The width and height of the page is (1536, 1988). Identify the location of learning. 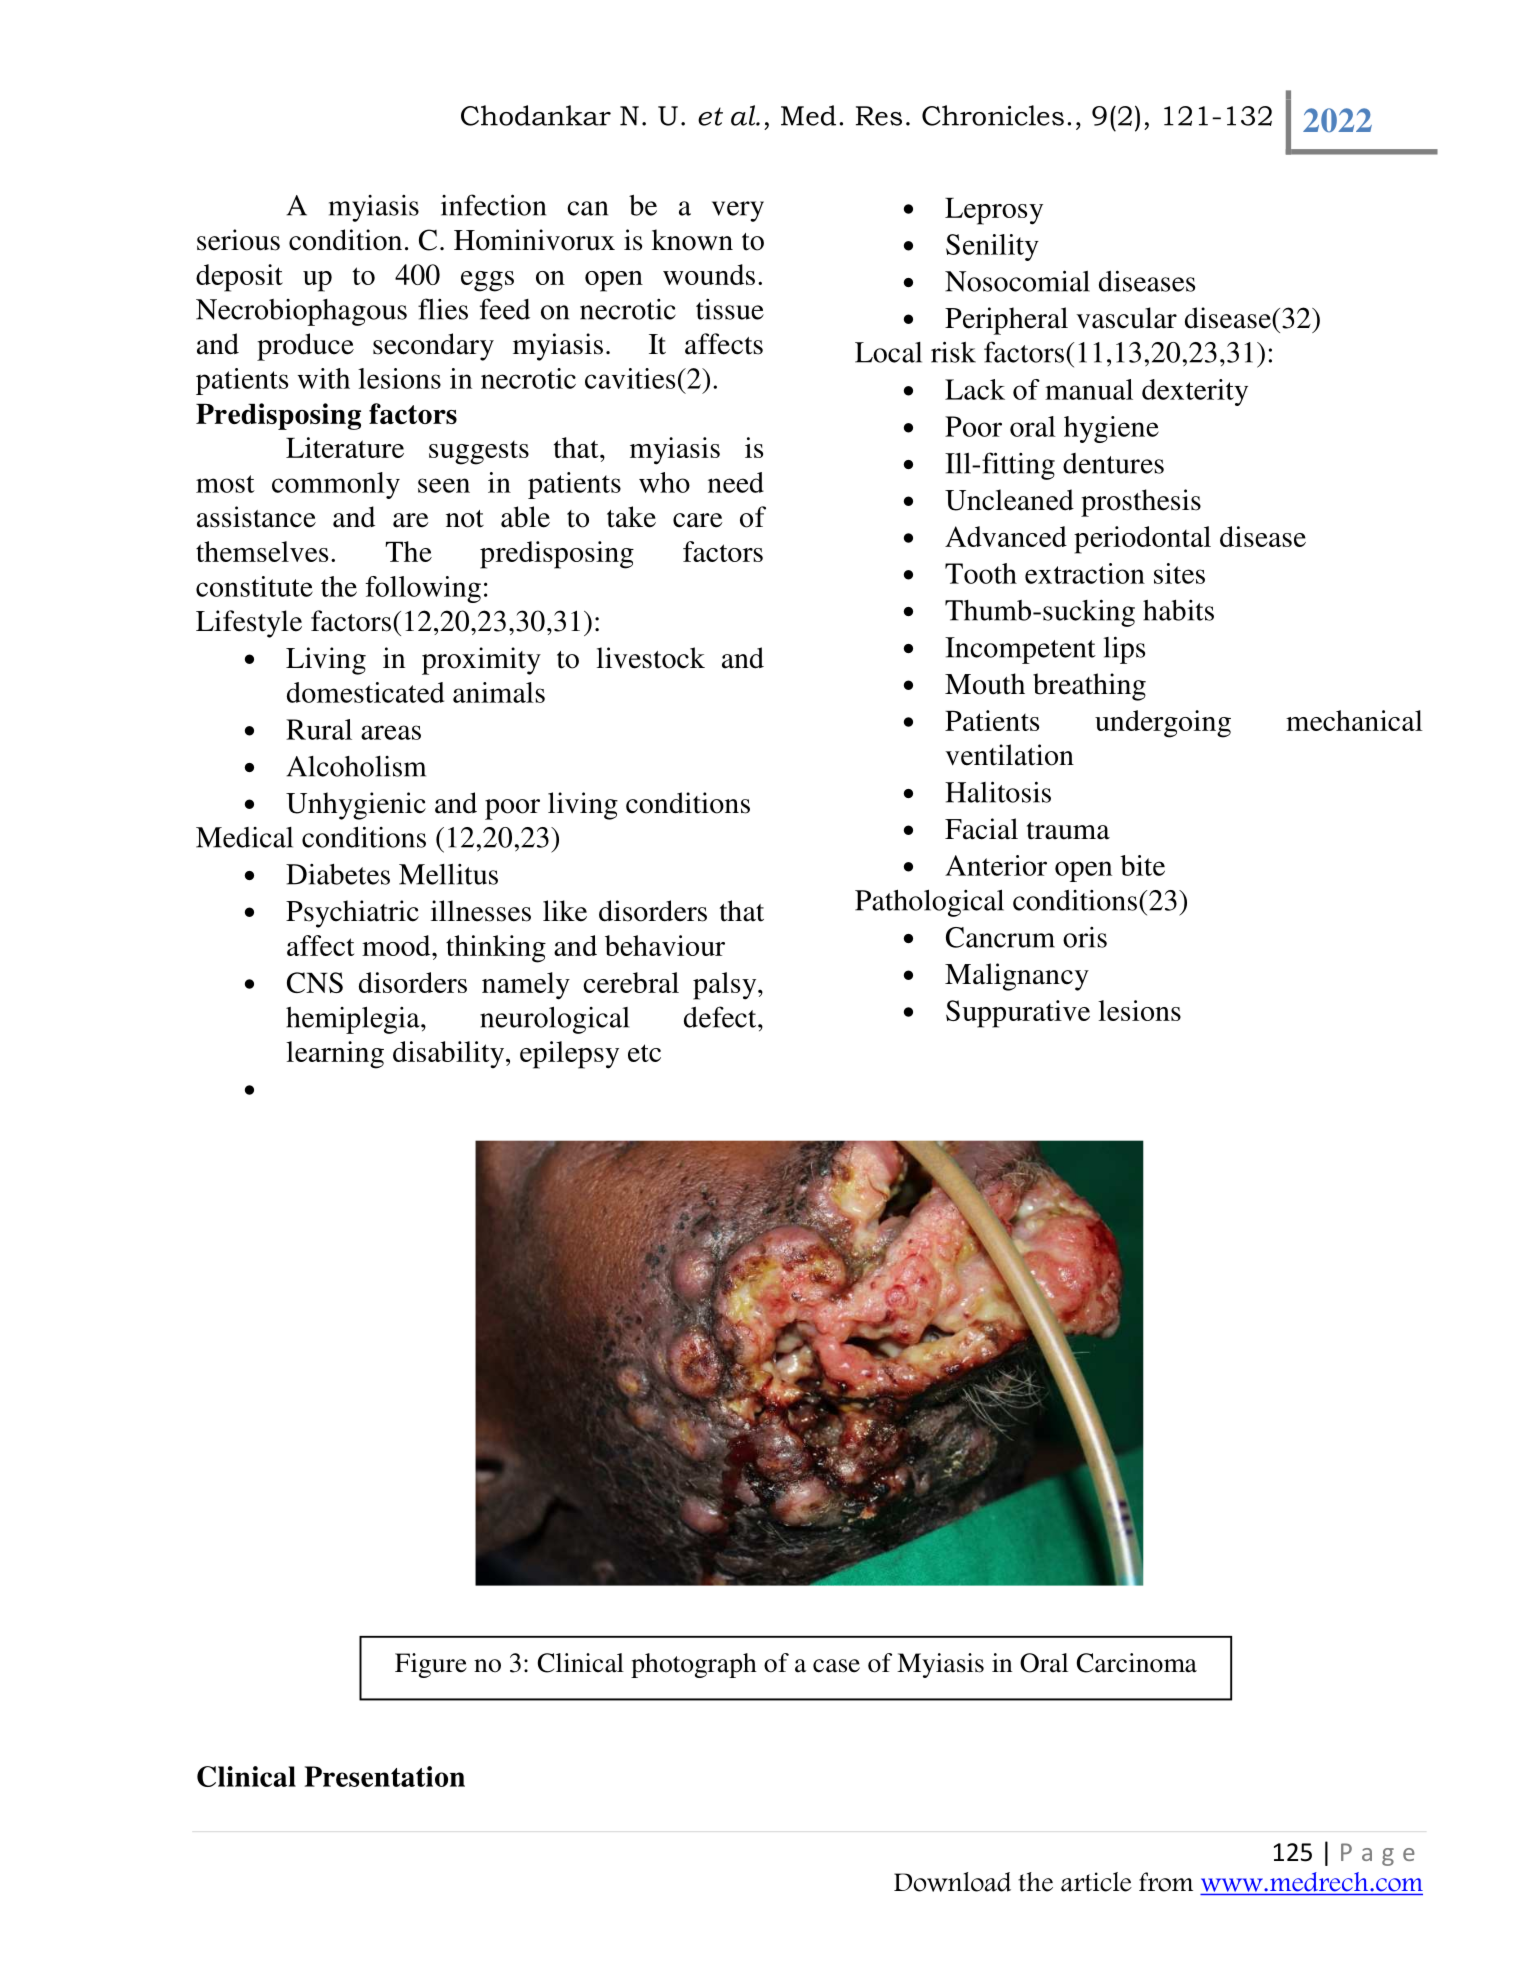
(335, 1055).
